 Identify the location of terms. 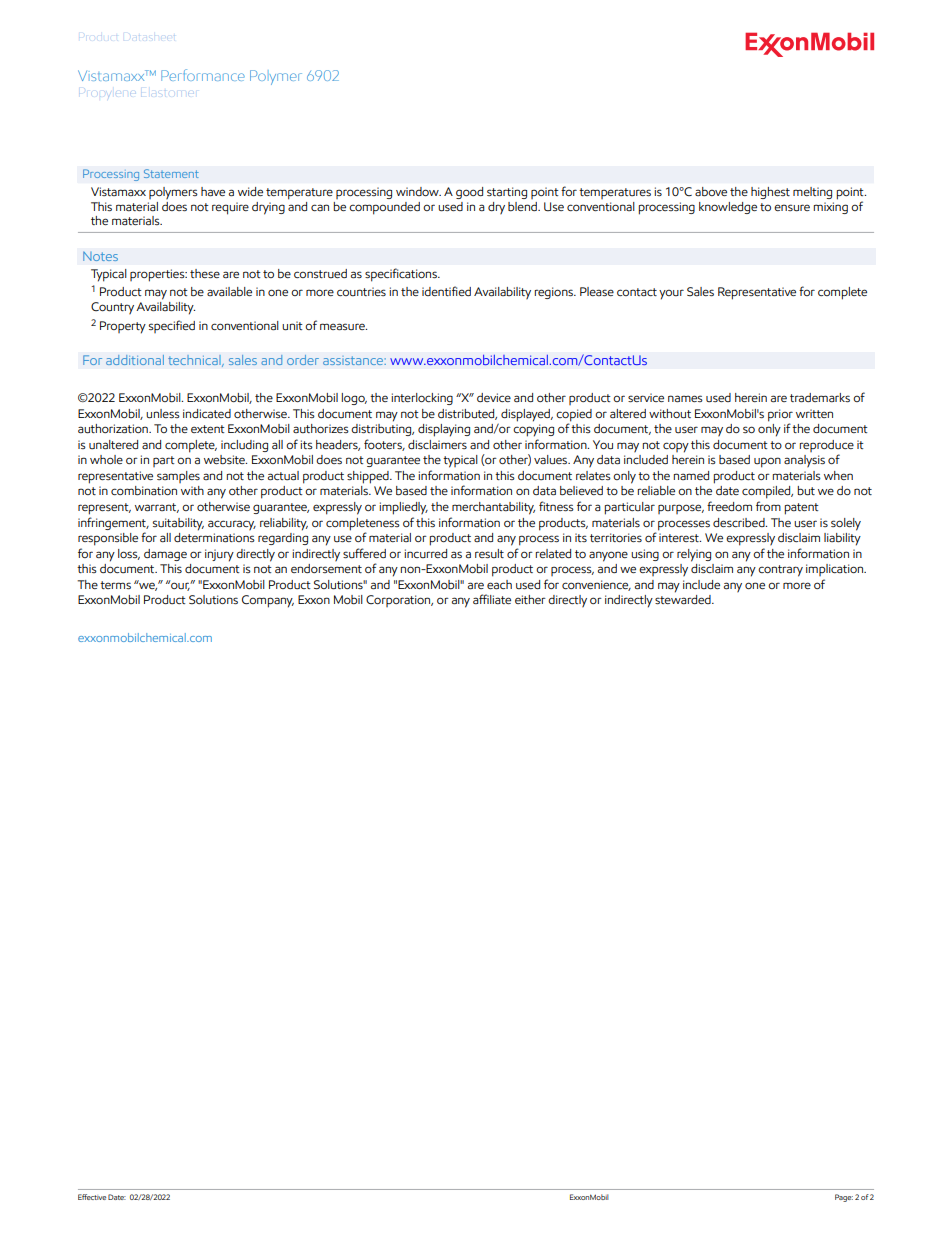
(115, 585).
